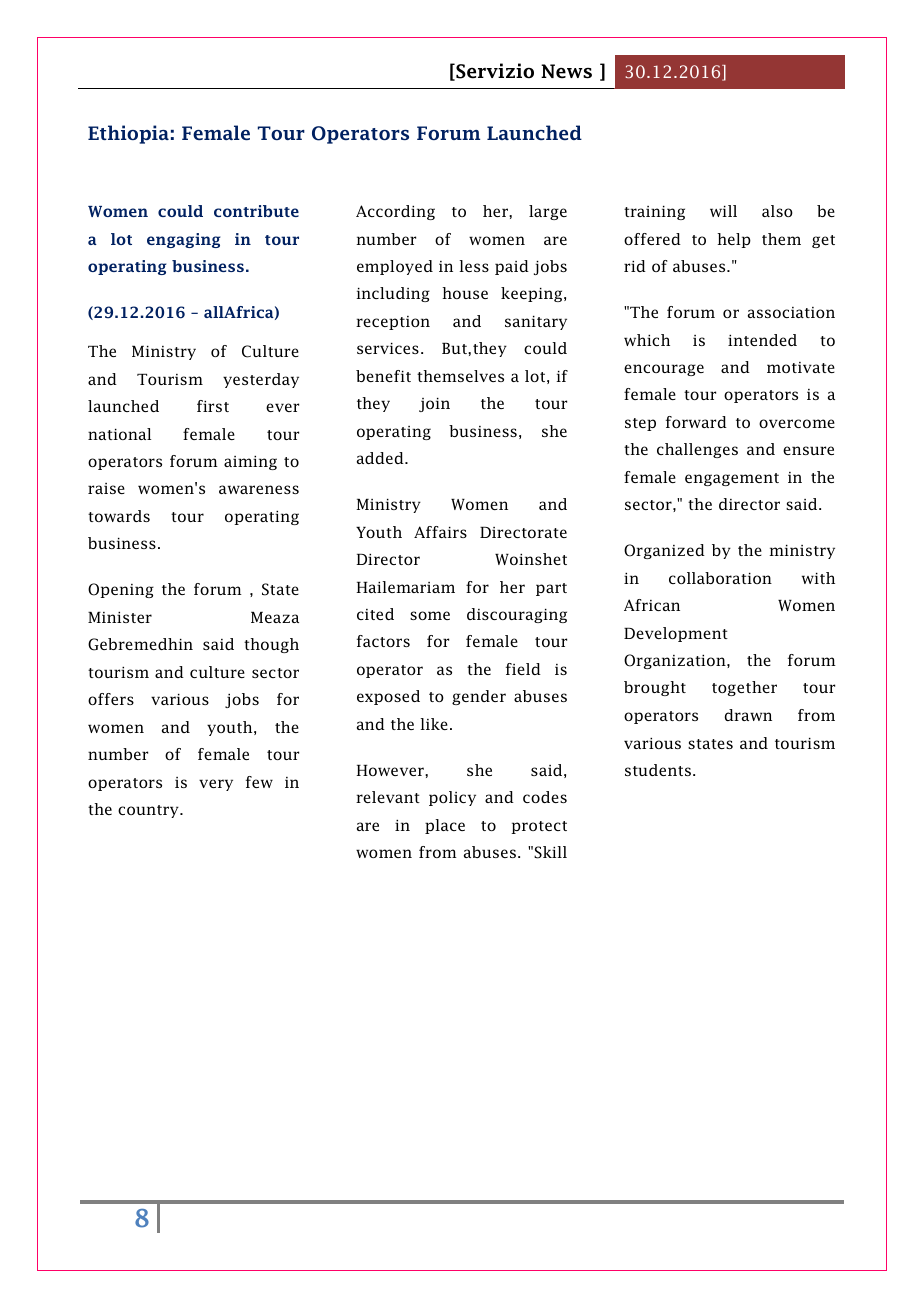 This document has width=924, height=1308. What do you see at coordinates (128, 134) in the document?
I see `Ethiopia` at bounding box center [128, 134].
